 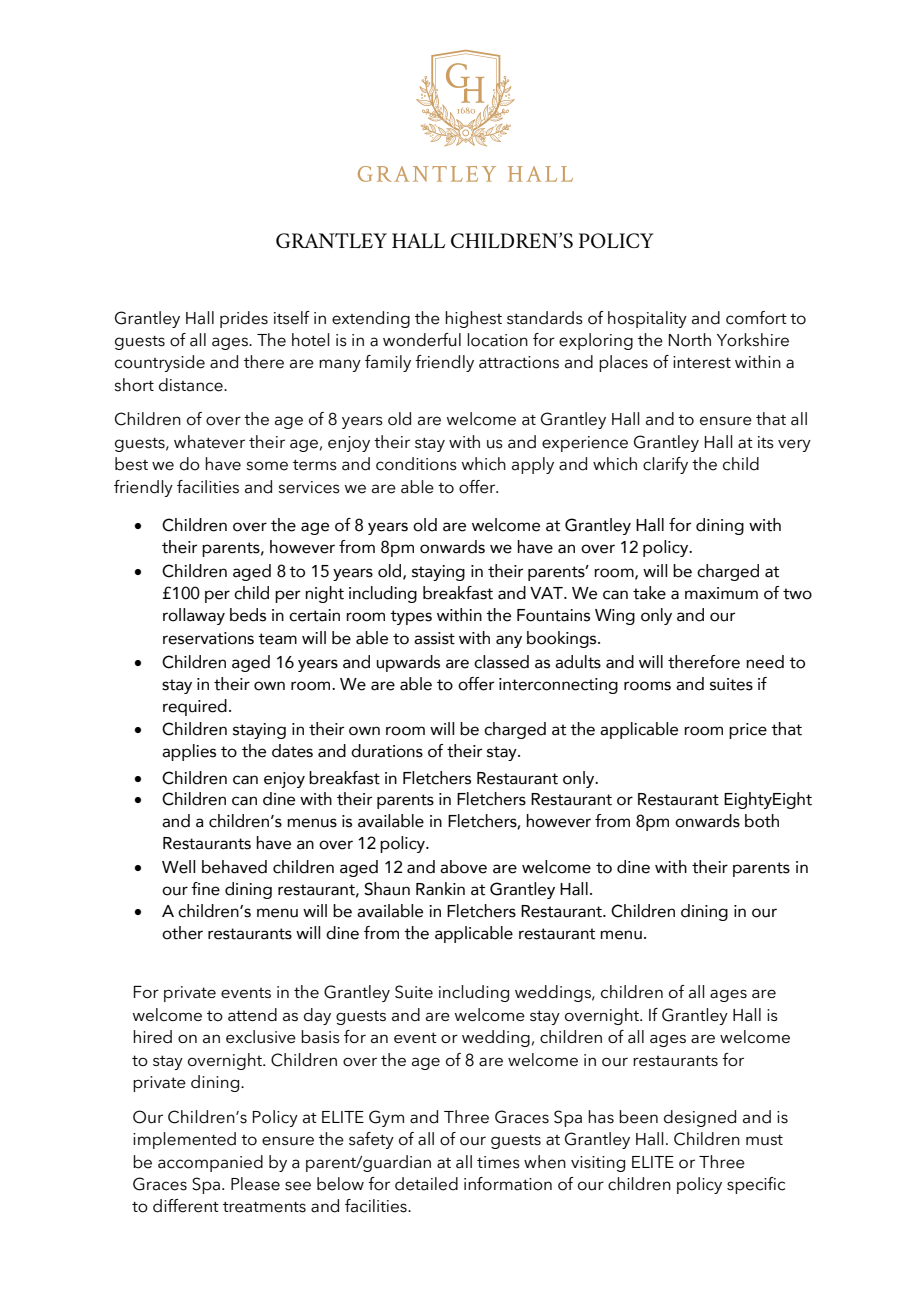 I want to click on specific, so click(x=756, y=1185).
